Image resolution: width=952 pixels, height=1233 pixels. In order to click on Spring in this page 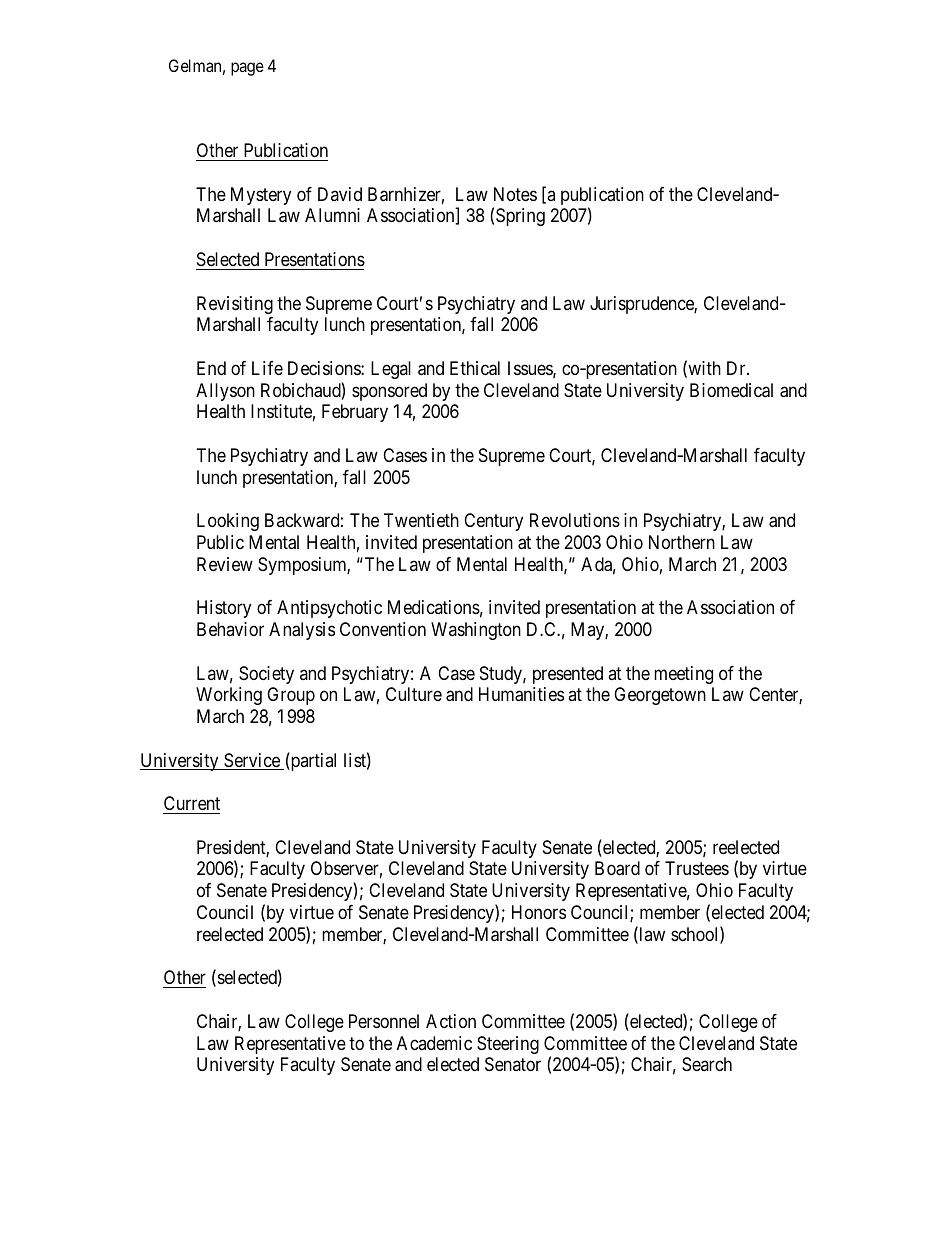, I will do `click(520, 217)`.
